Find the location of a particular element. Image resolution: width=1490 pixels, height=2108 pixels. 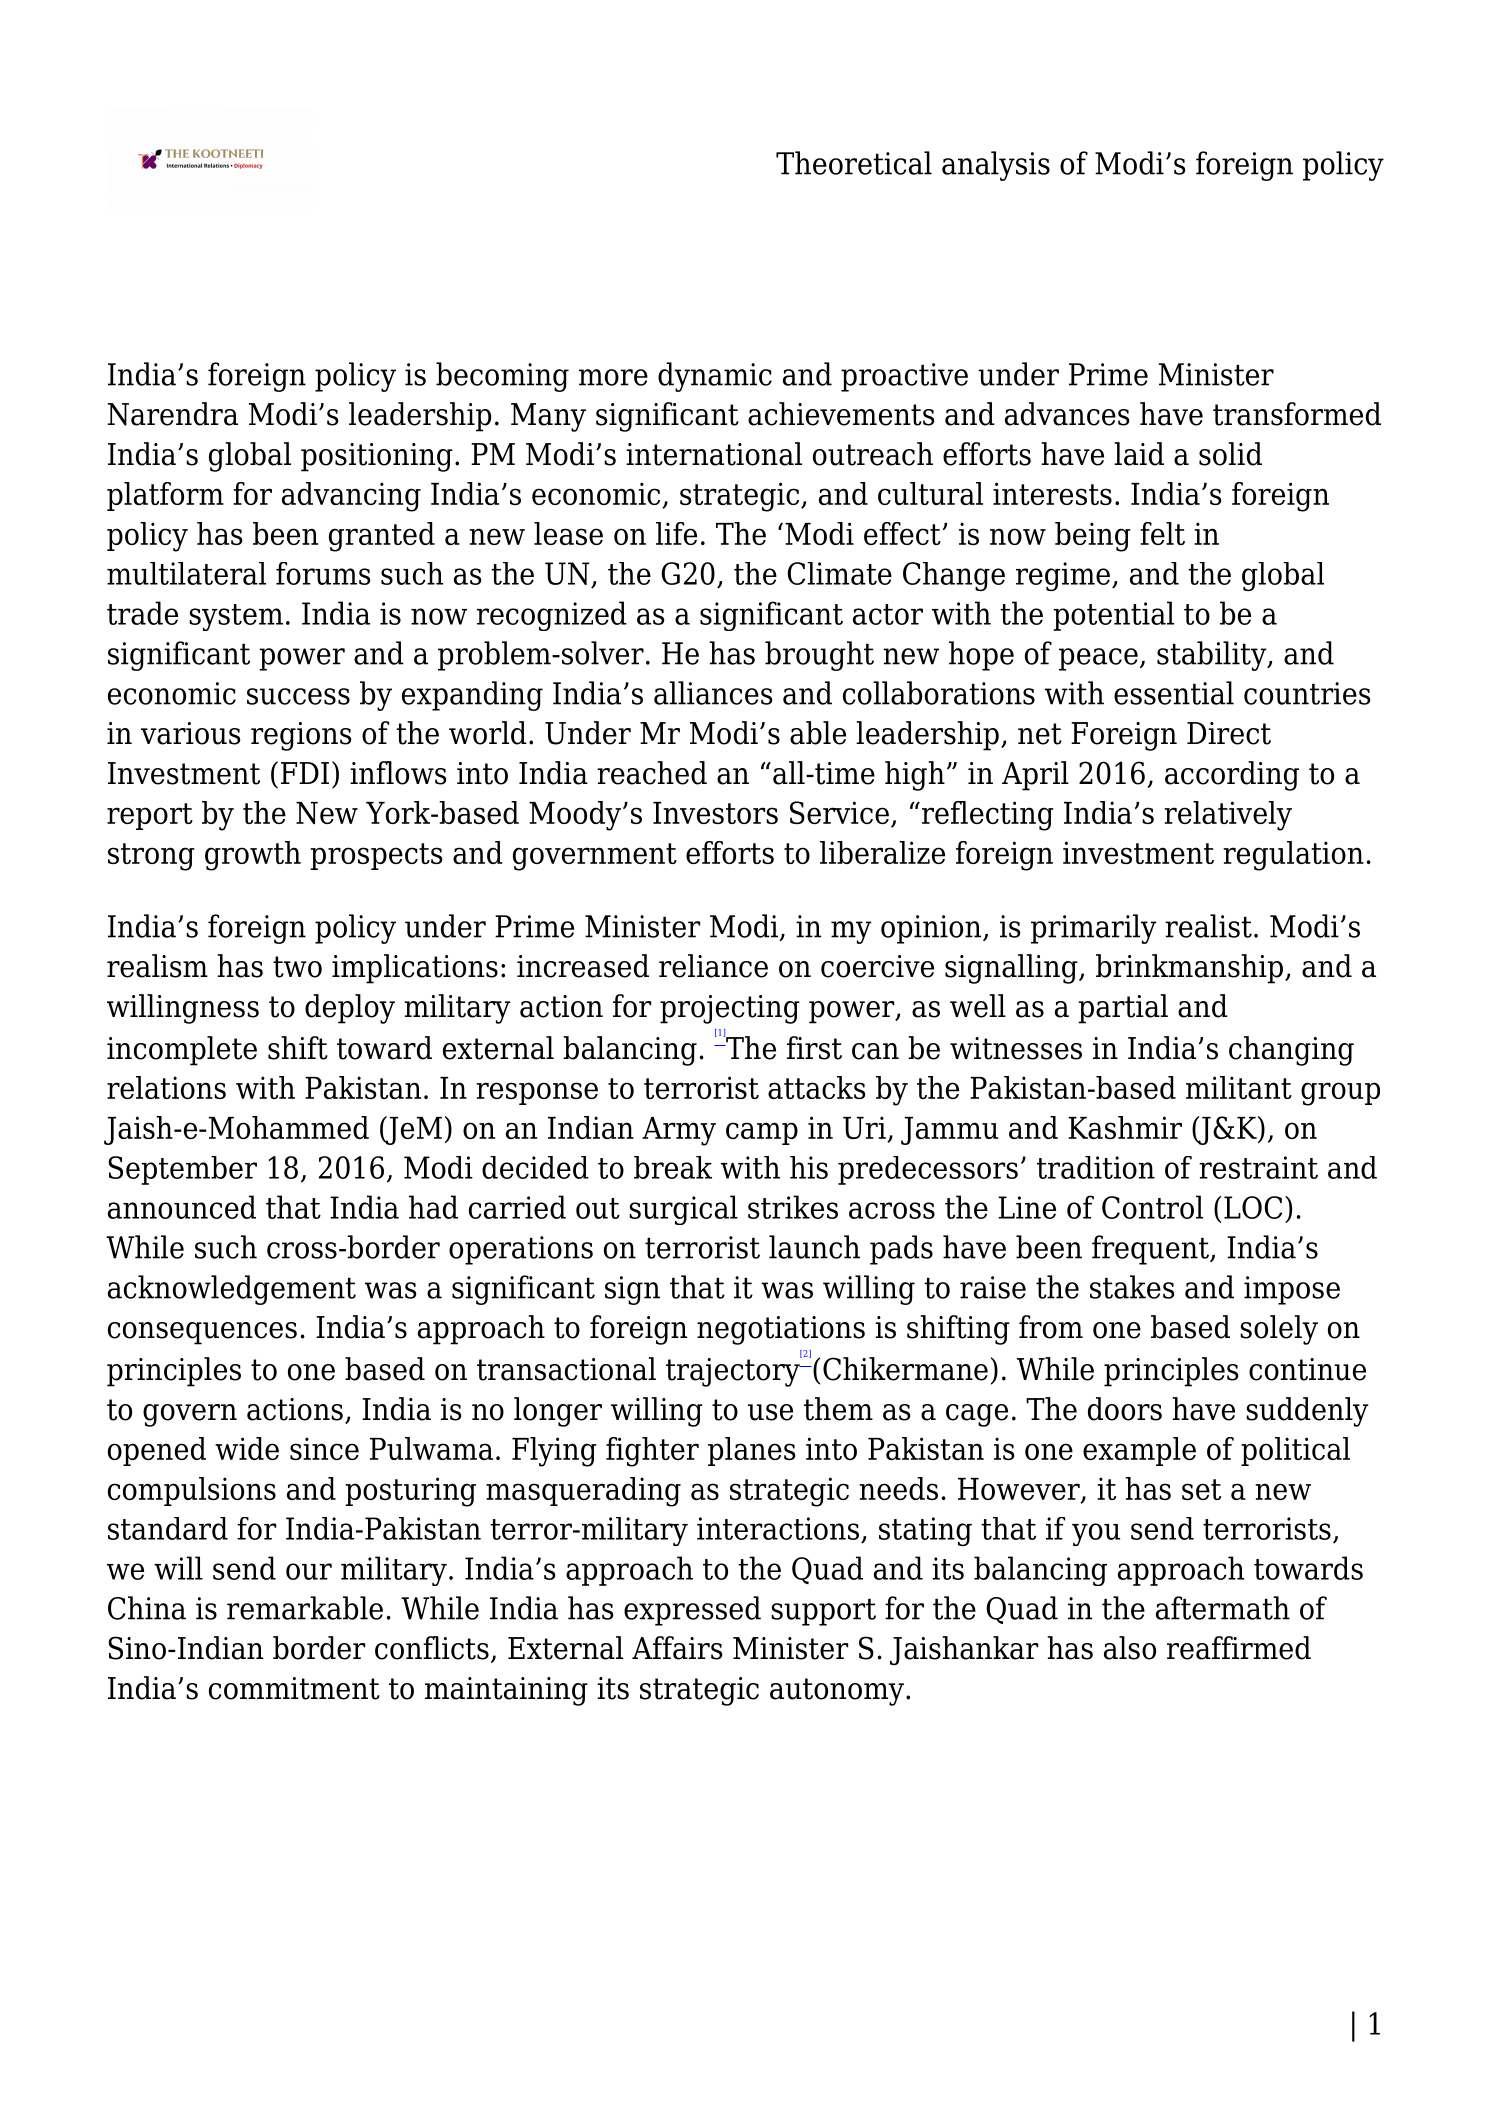

consequences is located at coordinates (202, 1333).
